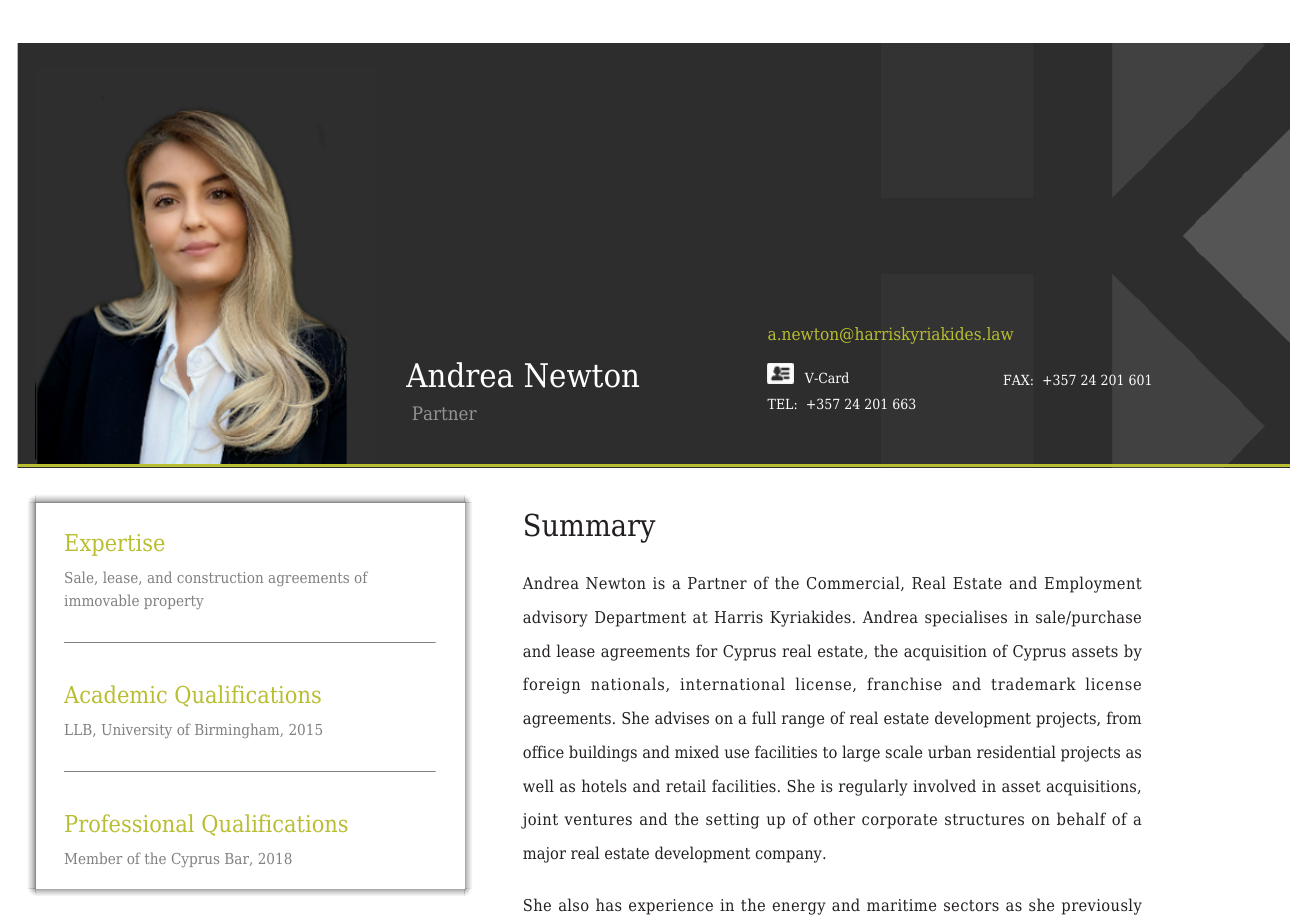 Image resolution: width=1308 pixels, height=924 pixels. Describe the element at coordinates (604, 785) in the screenshot. I see `hotels` at that location.
